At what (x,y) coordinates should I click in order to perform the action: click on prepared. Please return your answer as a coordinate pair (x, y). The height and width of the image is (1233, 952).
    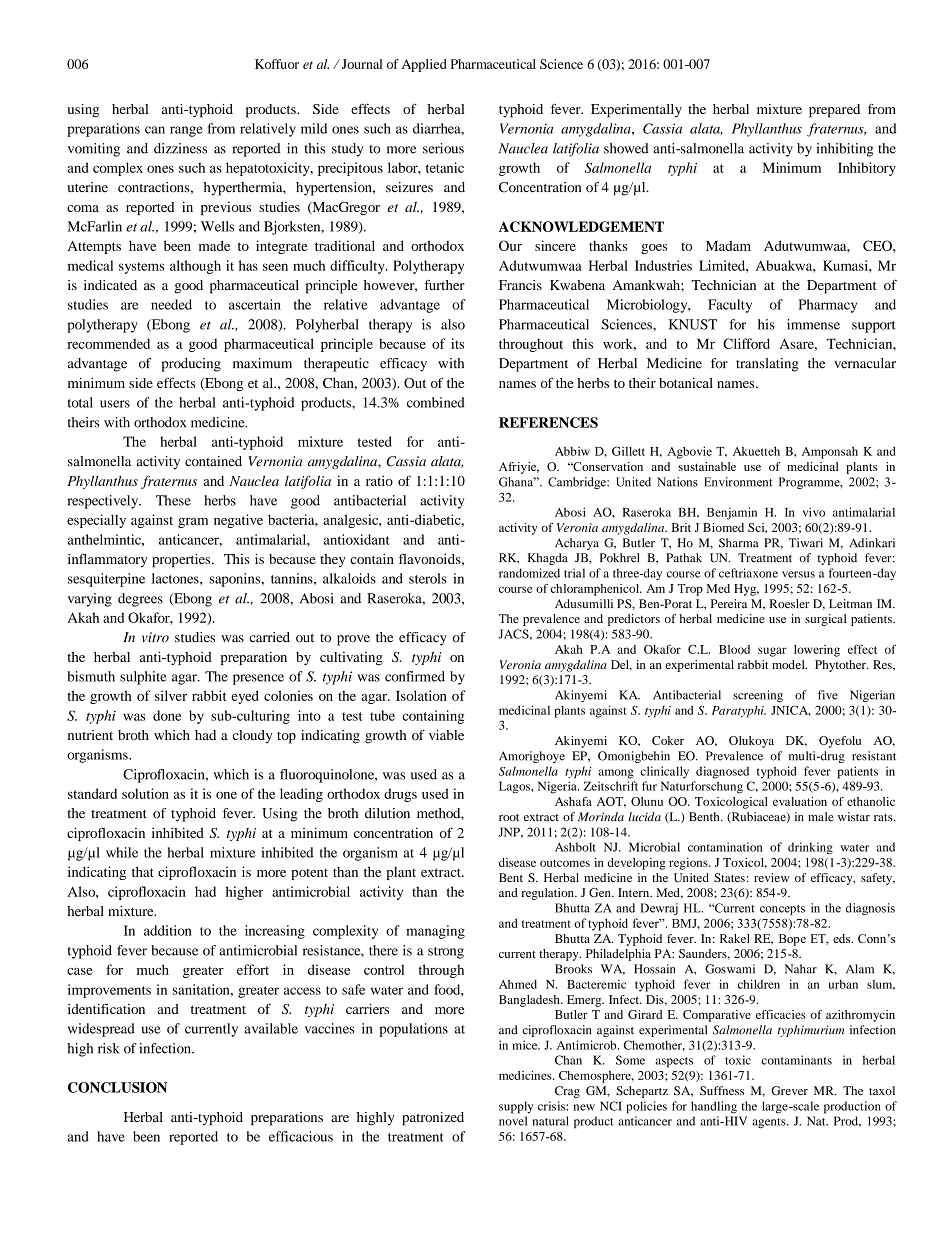
    Looking at the image, I should click on (834, 111).
